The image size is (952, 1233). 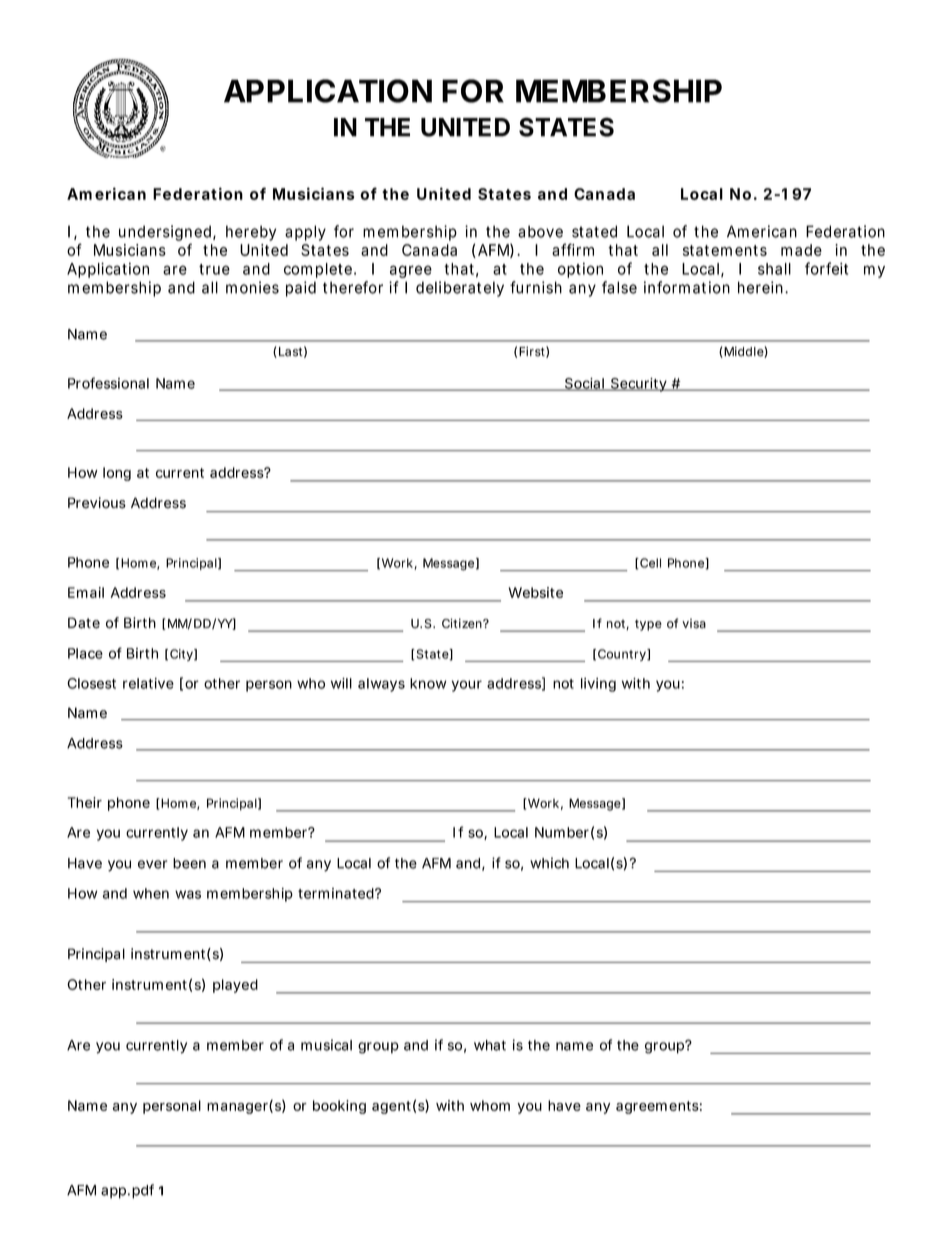 What do you see at coordinates (774, 269) in the screenshot?
I see `shall` at bounding box center [774, 269].
